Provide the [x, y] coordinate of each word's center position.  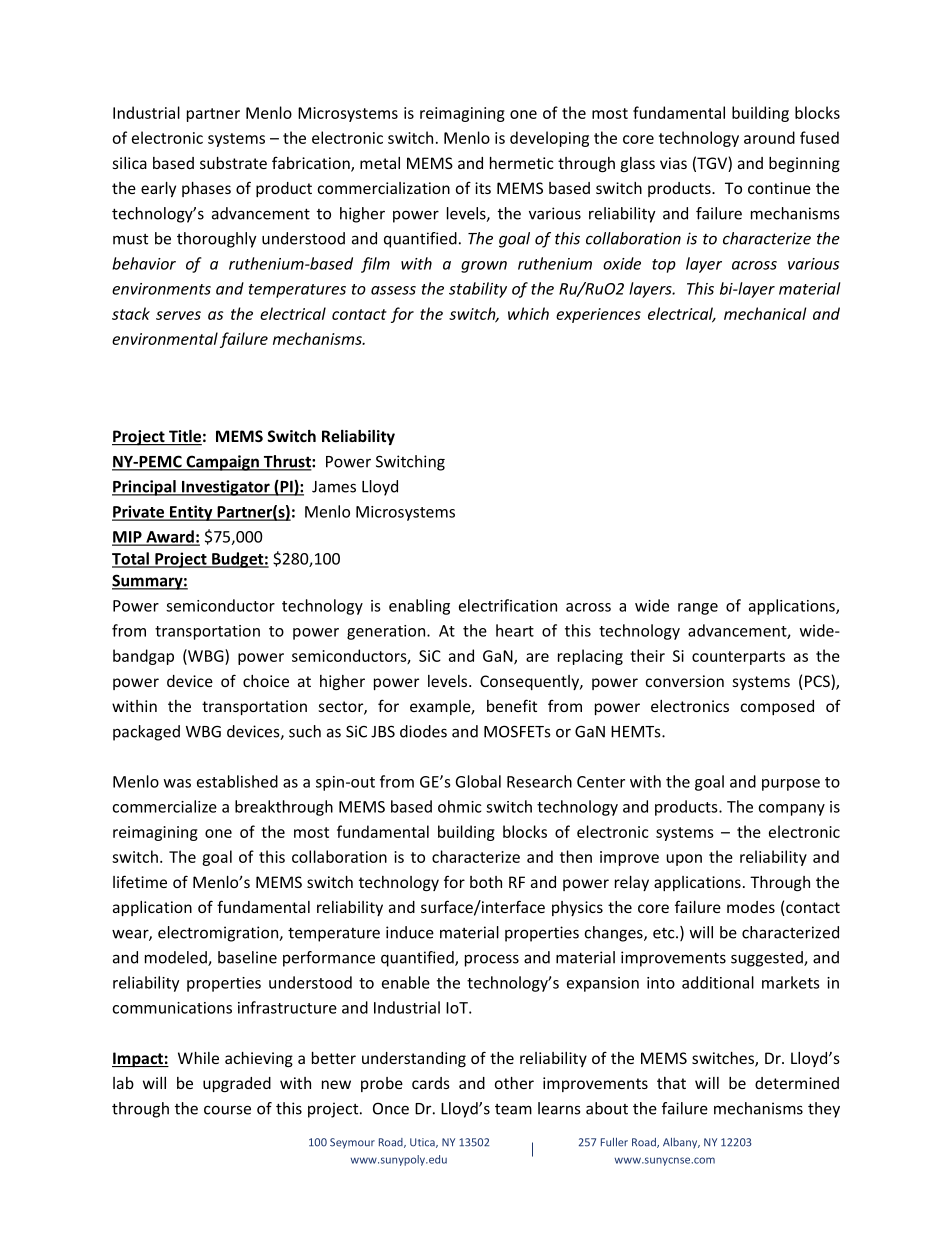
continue [779, 188]
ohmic [459, 806]
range [698, 609]
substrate [233, 163]
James [334, 487]
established [237, 781]
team [513, 1109]
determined [797, 1083]
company [791, 810]
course [227, 1110]
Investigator [225, 488]
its [483, 188]
